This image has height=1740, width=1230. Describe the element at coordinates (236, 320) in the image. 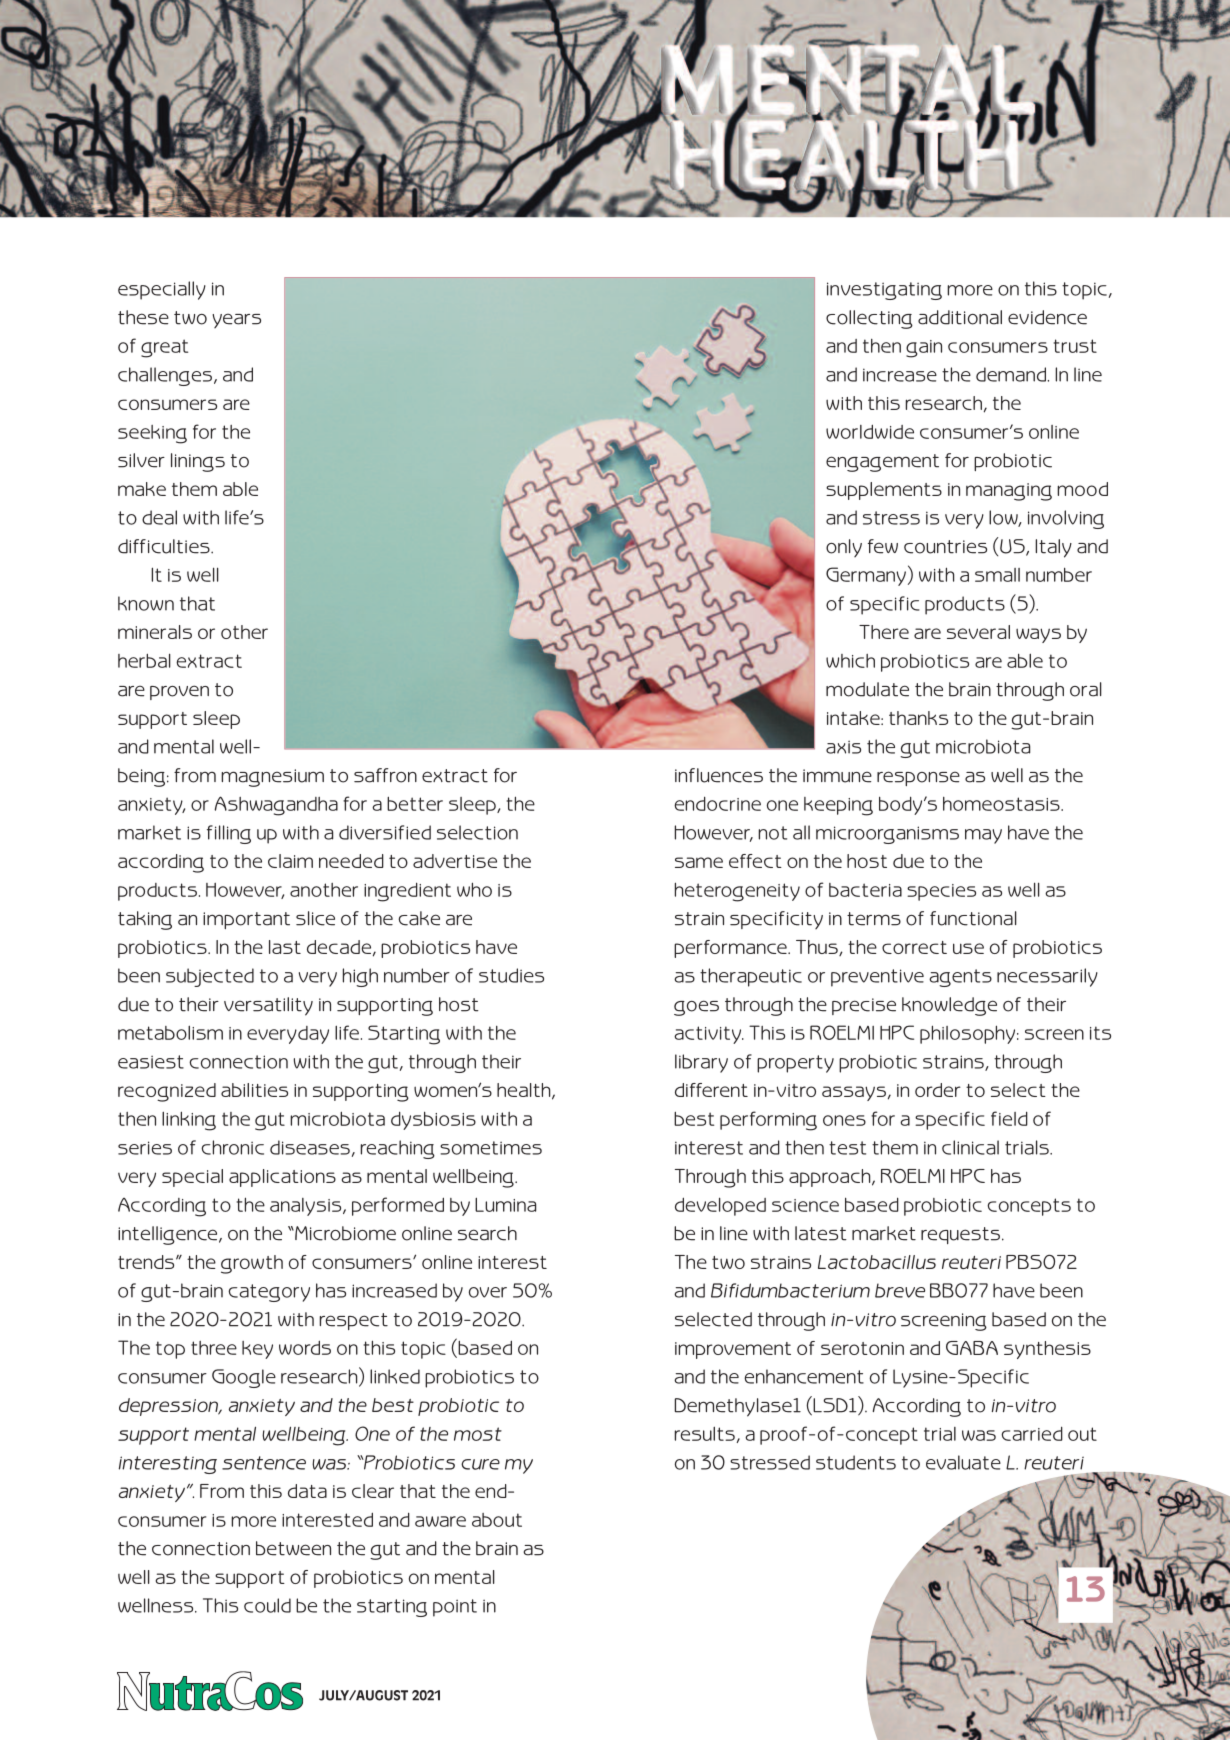

I see `years` at that location.
